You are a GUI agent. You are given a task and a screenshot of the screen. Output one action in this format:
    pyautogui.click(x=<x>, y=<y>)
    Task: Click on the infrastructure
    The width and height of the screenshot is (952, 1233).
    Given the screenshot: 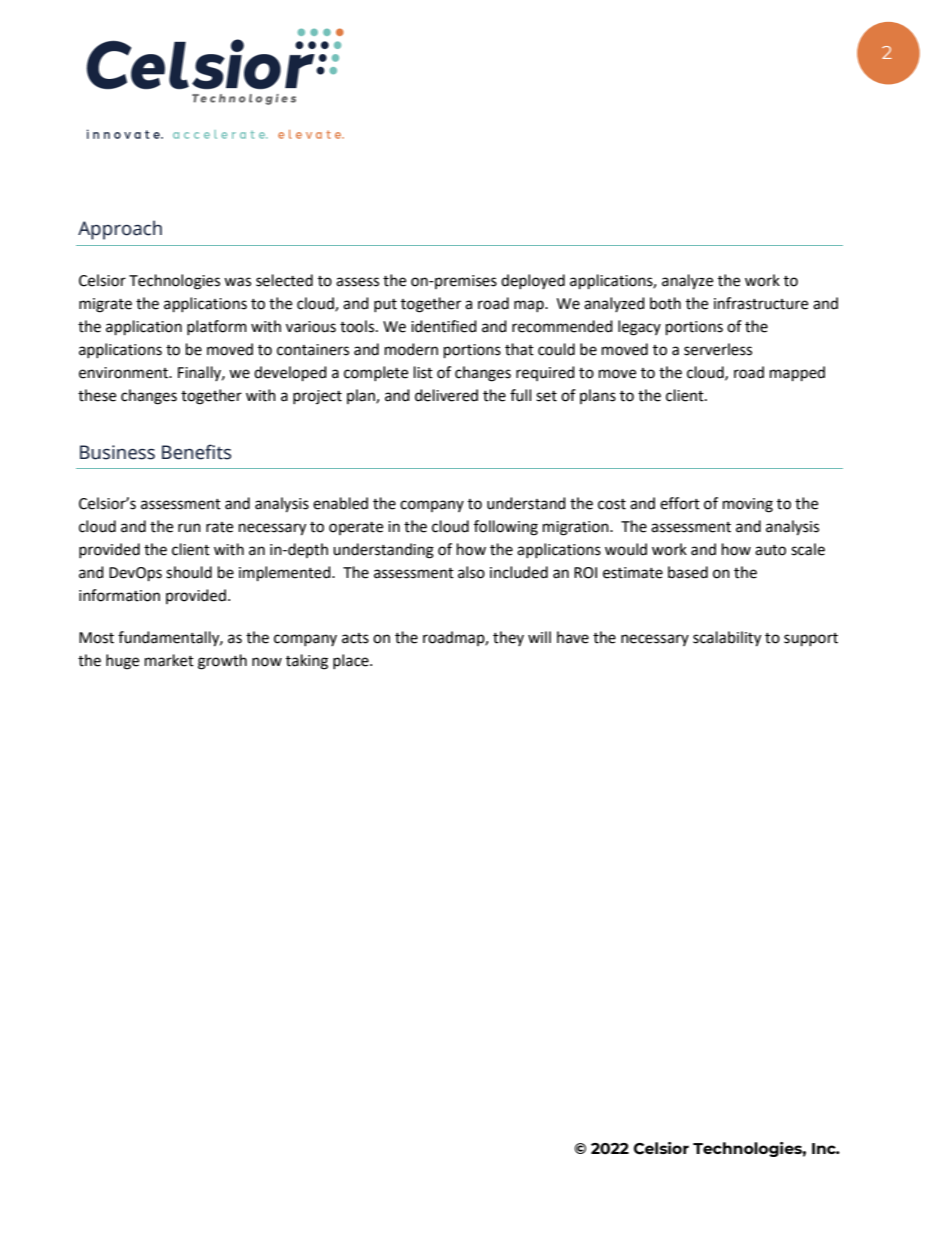 What is the action you would take?
    pyautogui.click(x=761, y=303)
